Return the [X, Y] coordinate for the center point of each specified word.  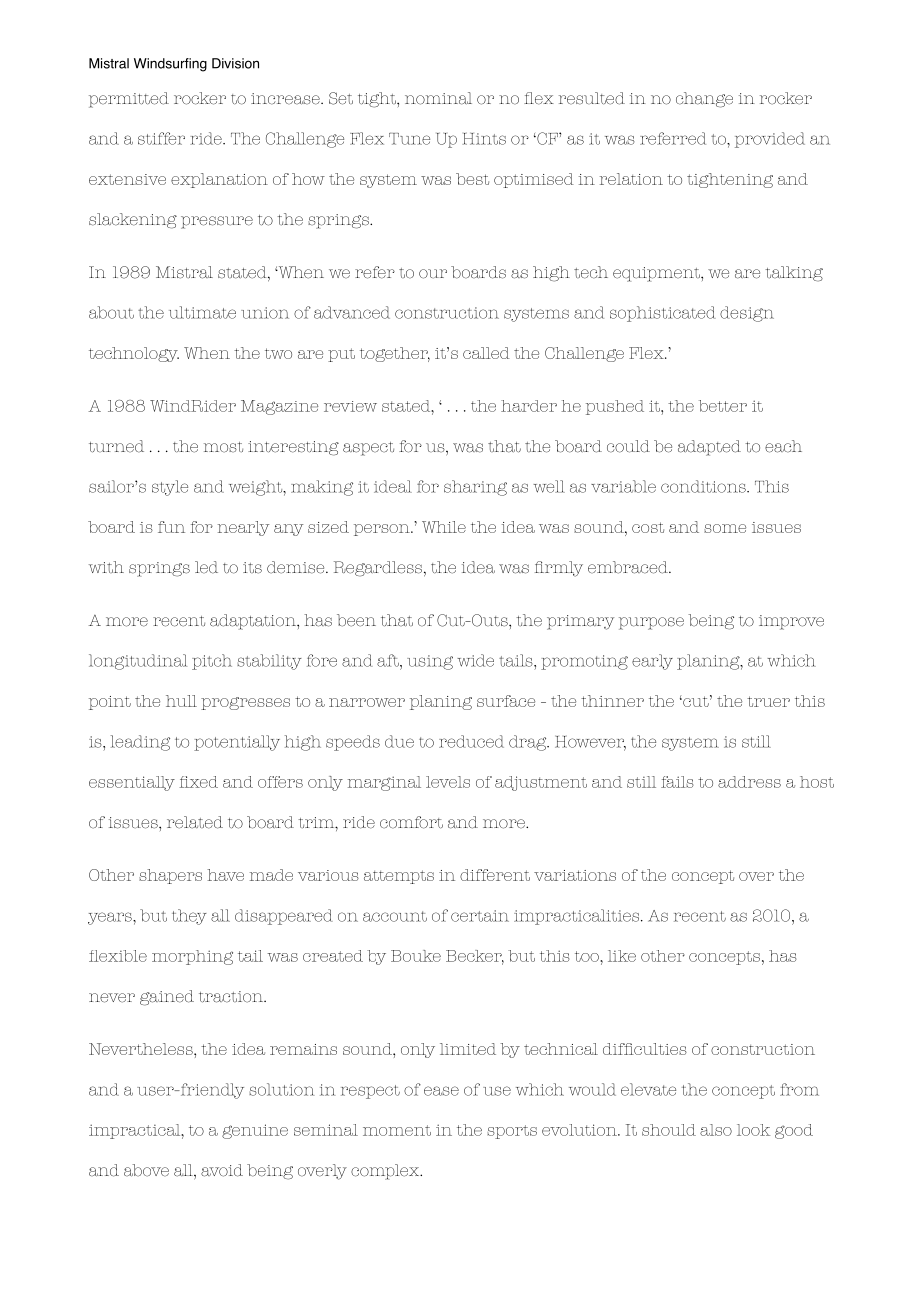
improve [791, 622]
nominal [438, 98]
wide [475, 660]
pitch [212, 662]
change [704, 100]
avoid [222, 1170]
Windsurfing [170, 65]
